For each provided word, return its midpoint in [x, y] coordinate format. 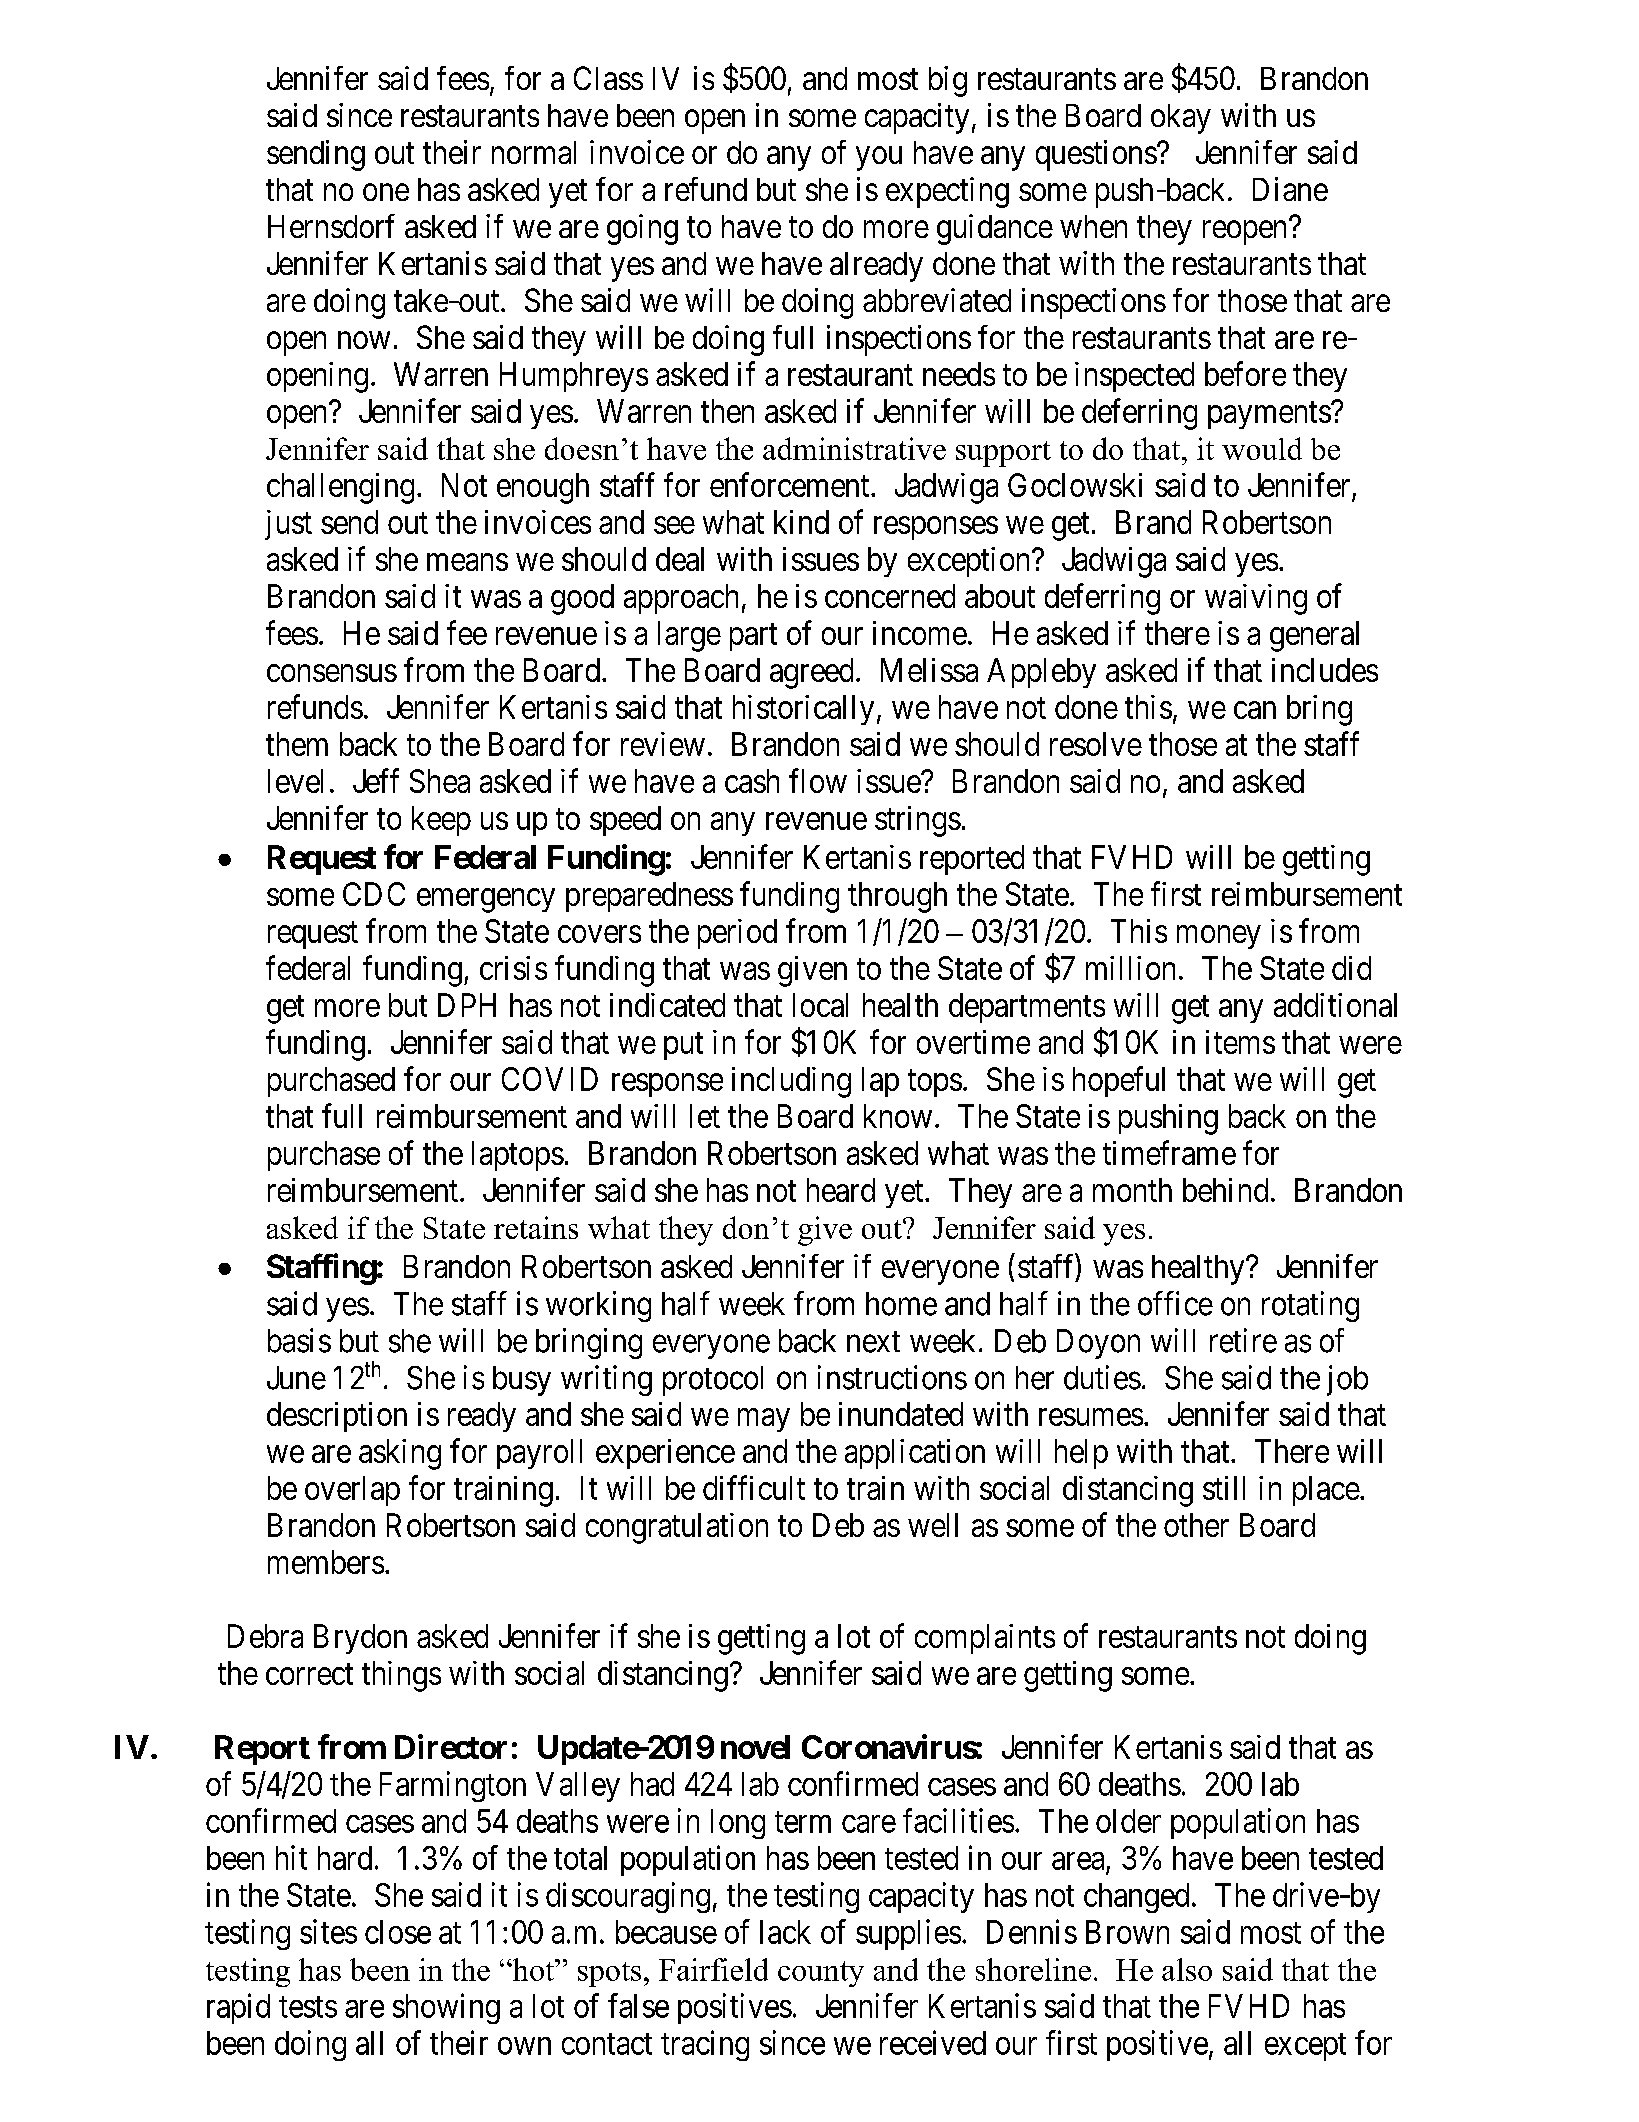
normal [534, 152]
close [398, 1932]
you [879, 159]
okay [1181, 119]
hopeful [1119, 1081]
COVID [550, 1079]
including [791, 1082]
